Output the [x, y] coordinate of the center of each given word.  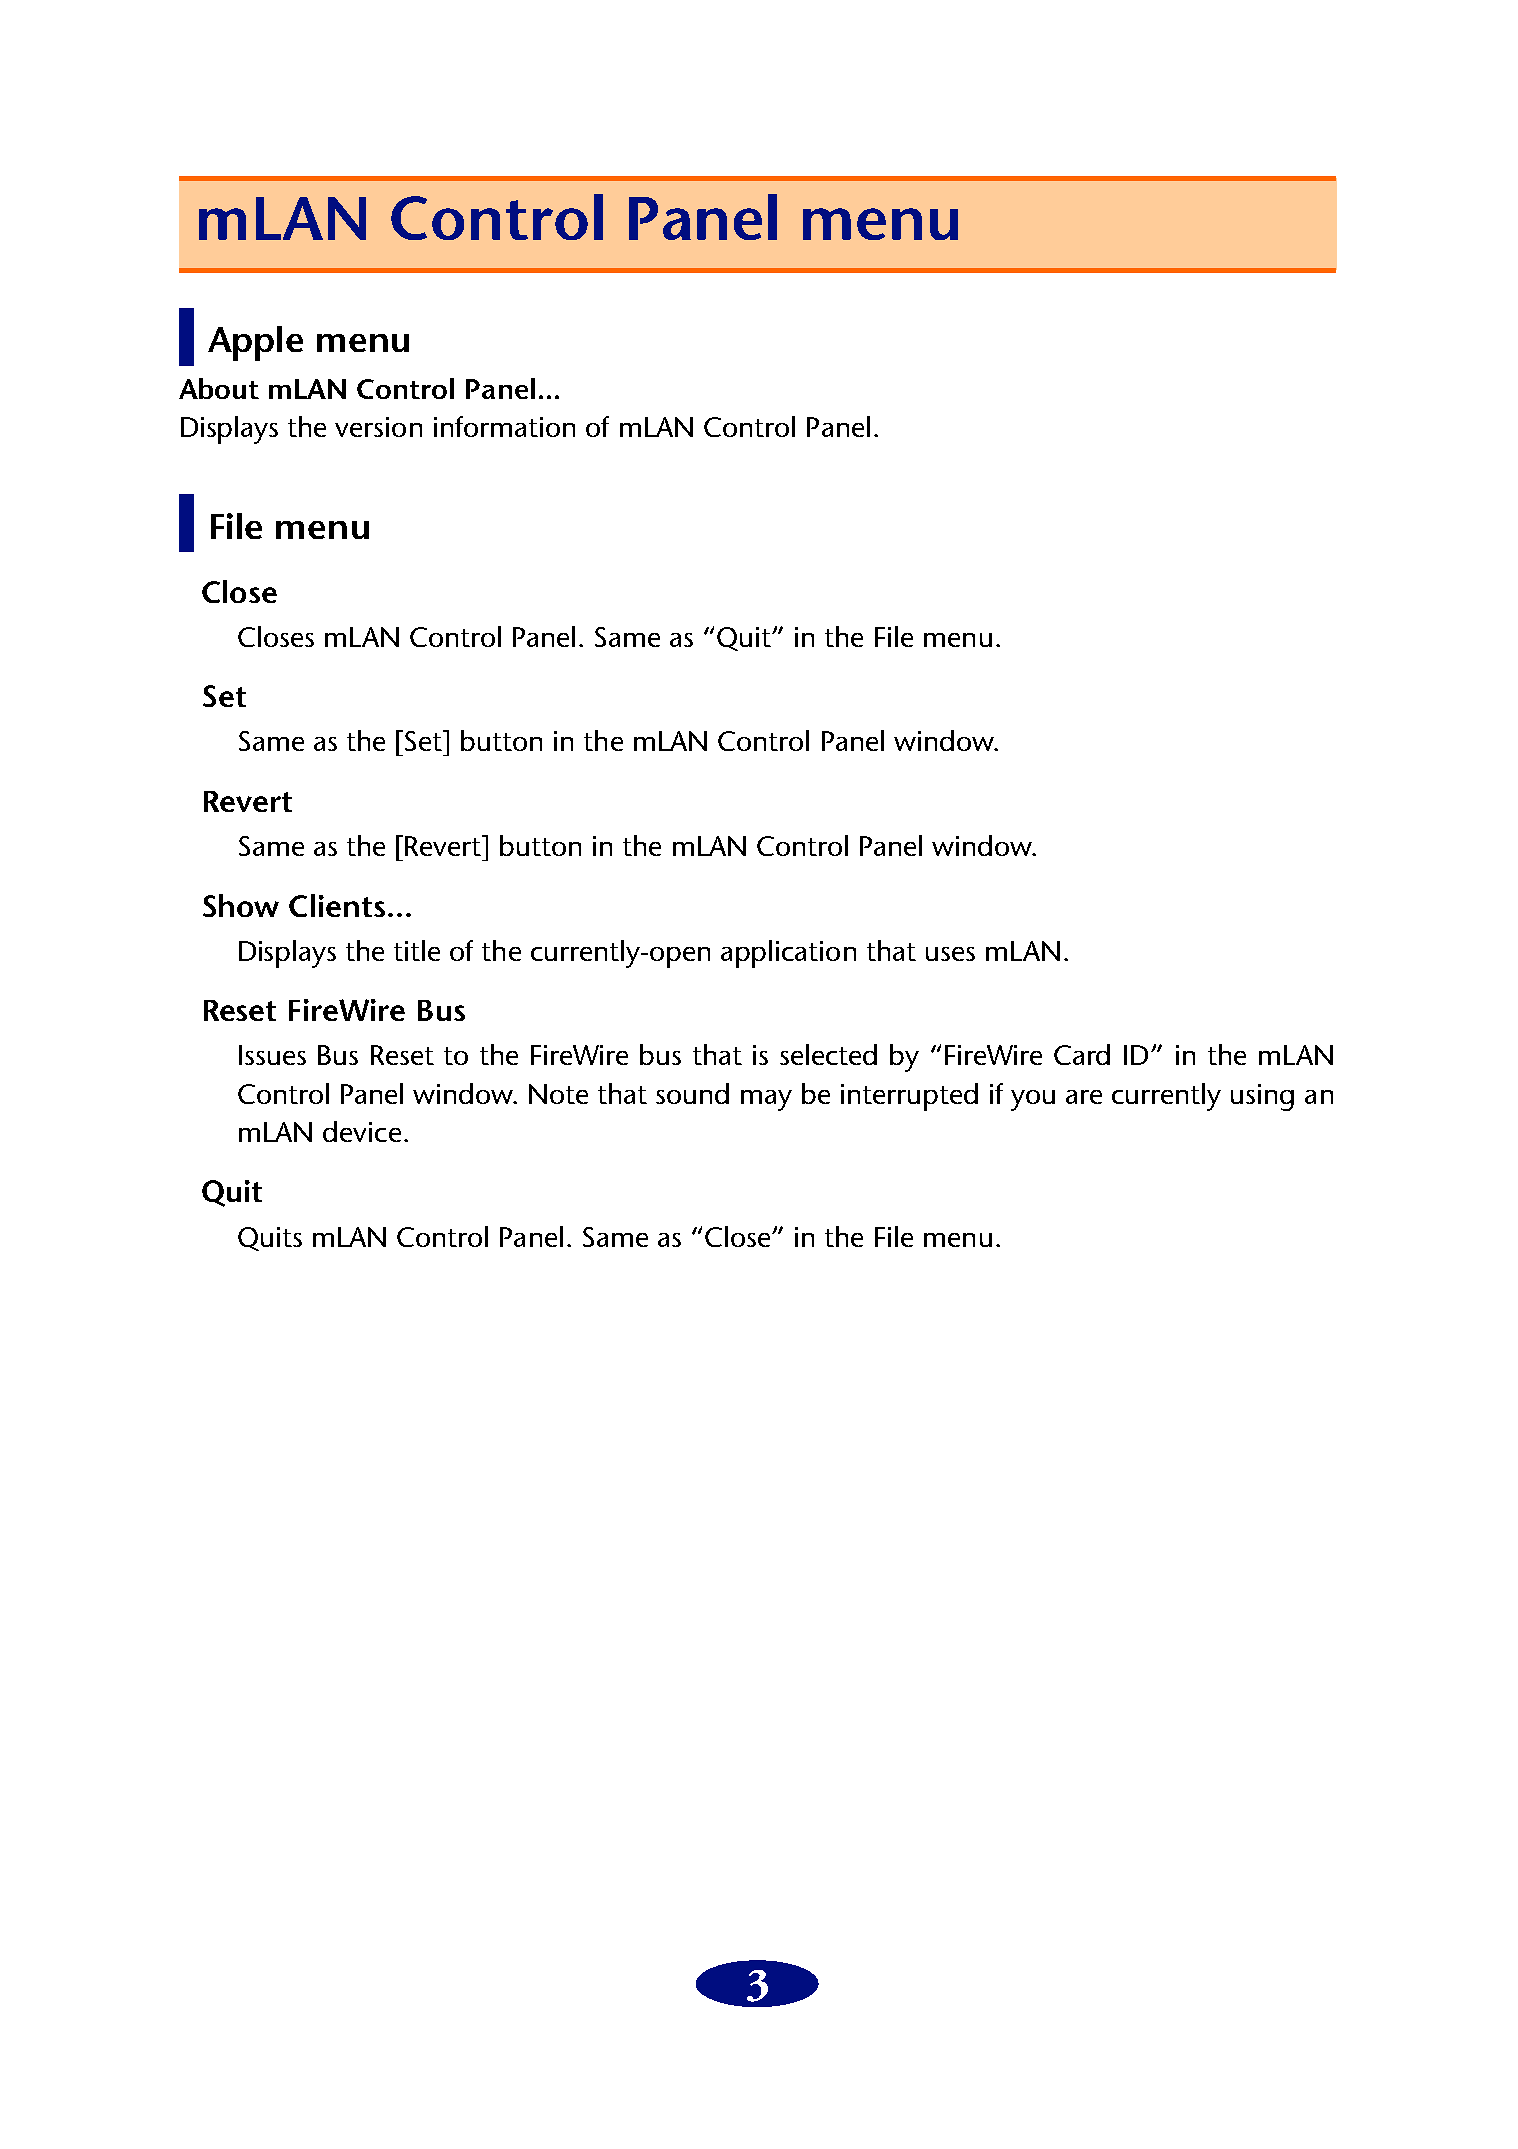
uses [950, 954]
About [219, 388]
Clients [337, 905]
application [788, 954]
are [1084, 1097]
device [362, 1131]
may [766, 1100]
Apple [255, 343]
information [504, 426]
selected [828, 1054]
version [378, 427]
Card [1082, 1054]
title [417, 950]
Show [241, 905]
